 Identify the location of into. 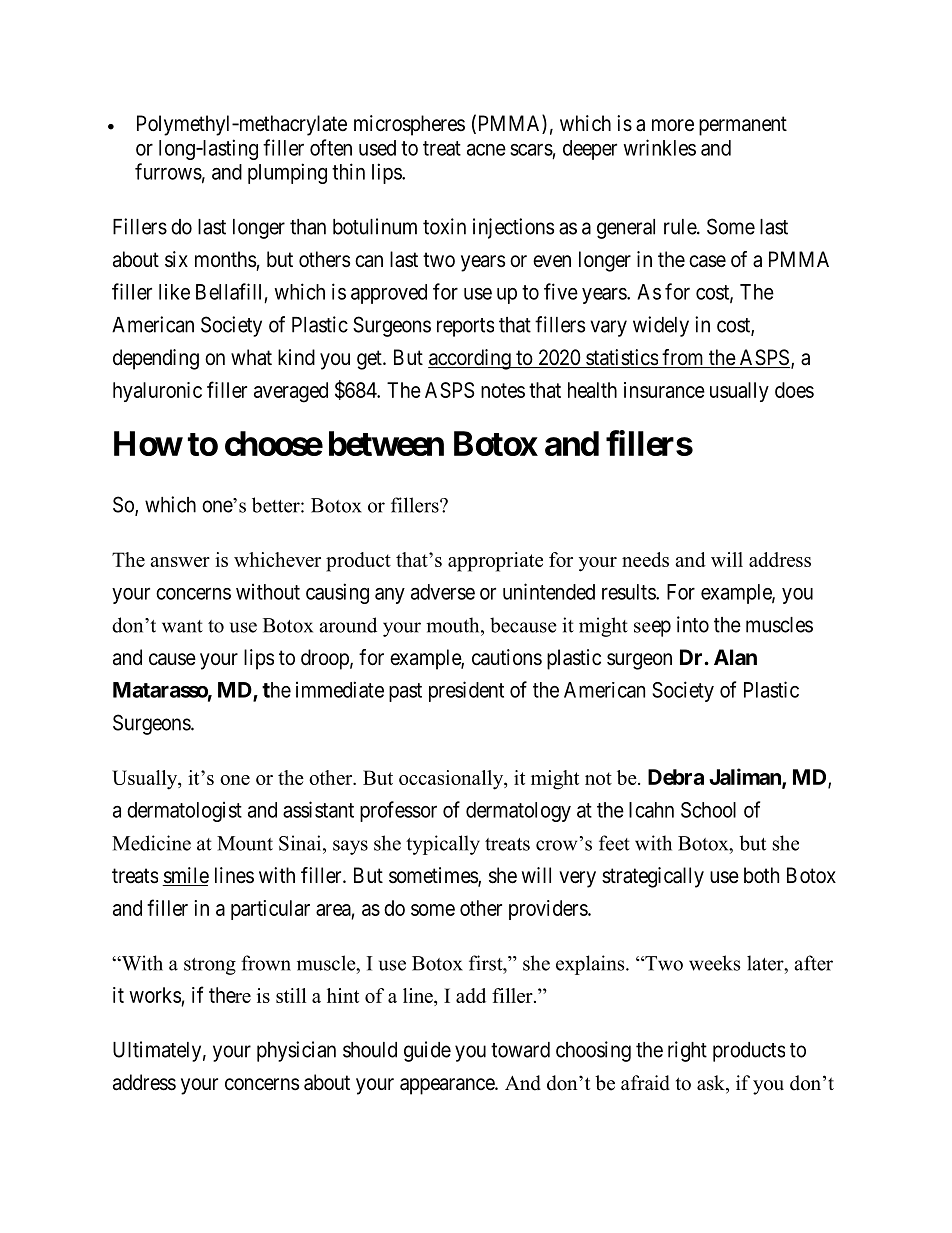
(693, 624).
